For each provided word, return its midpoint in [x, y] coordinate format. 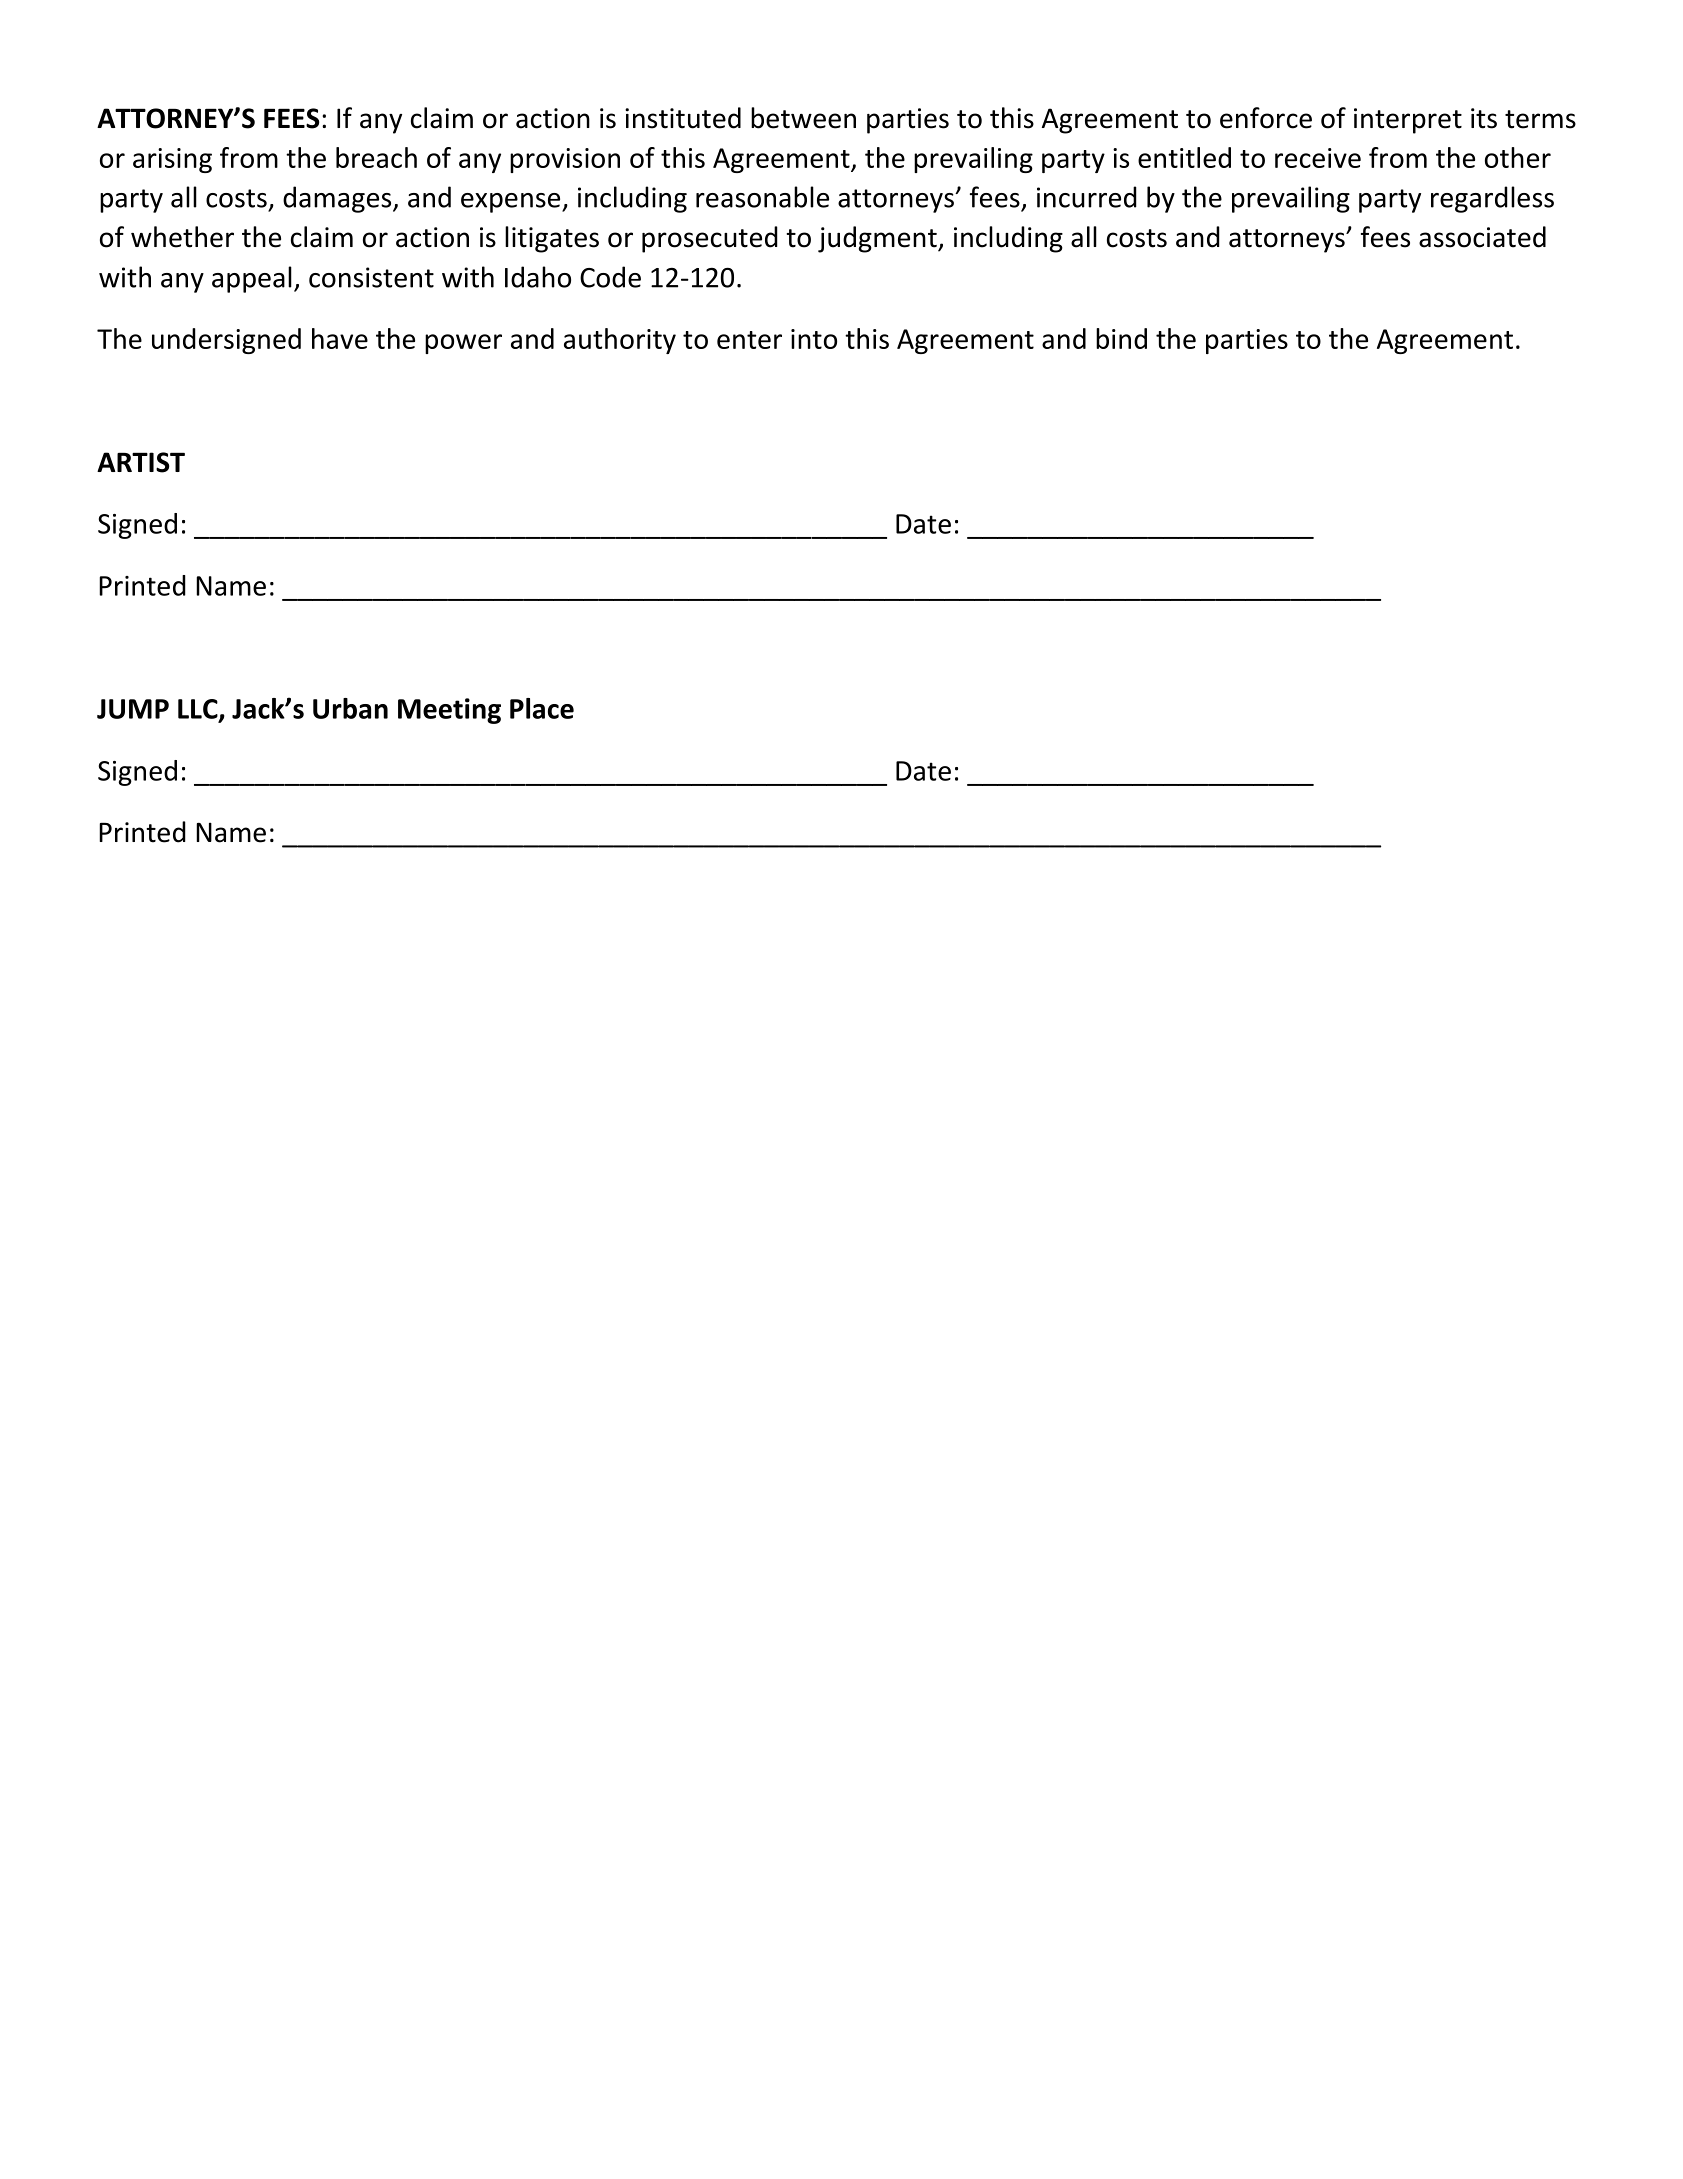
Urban [350, 708]
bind [1121, 338]
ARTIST [141, 462]
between [803, 118]
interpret [1408, 121]
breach [376, 157]
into [814, 339]
